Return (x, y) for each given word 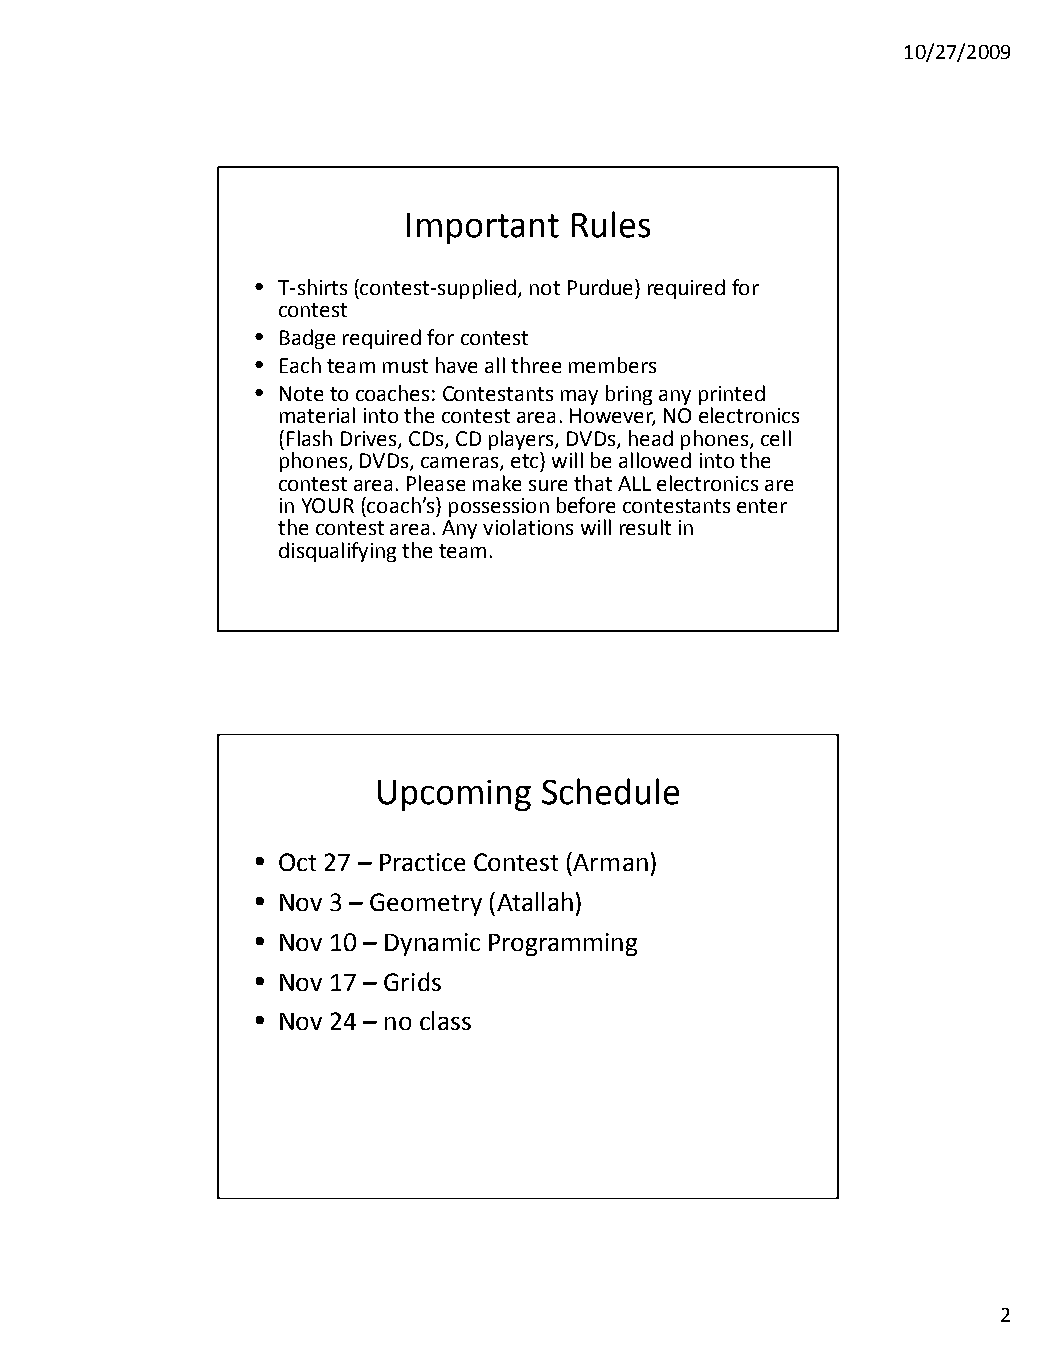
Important (483, 228)
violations (528, 527)
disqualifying (337, 552)
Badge (307, 339)
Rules (611, 224)
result (645, 527)
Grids (412, 981)
